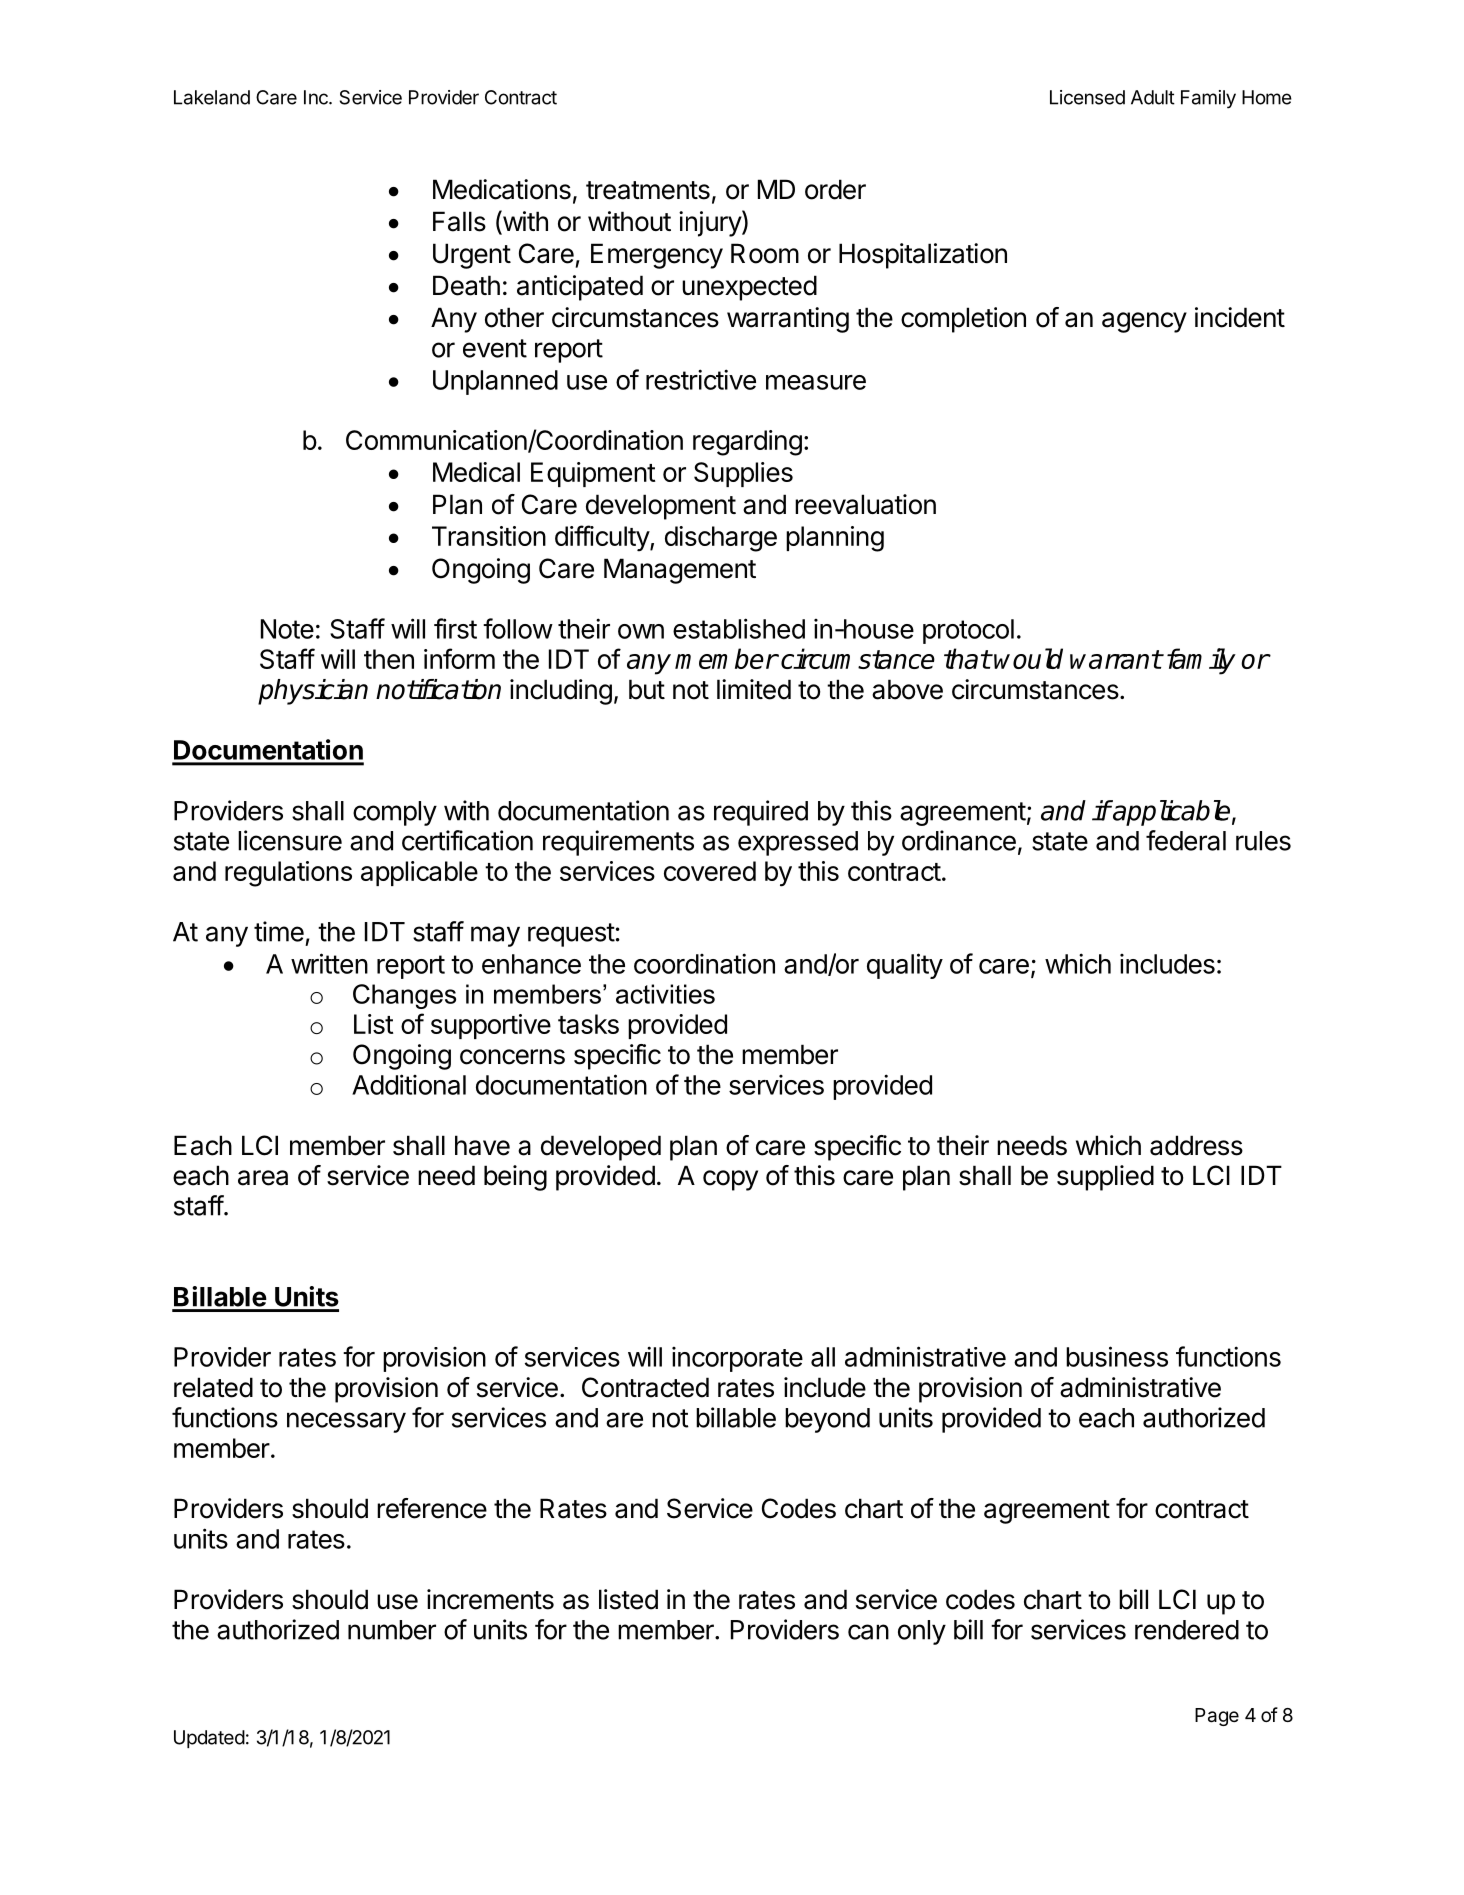 The width and height of the document is (1464, 1895). Describe the element at coordinates (392, 1630) in the document. I see `number` at that location.
